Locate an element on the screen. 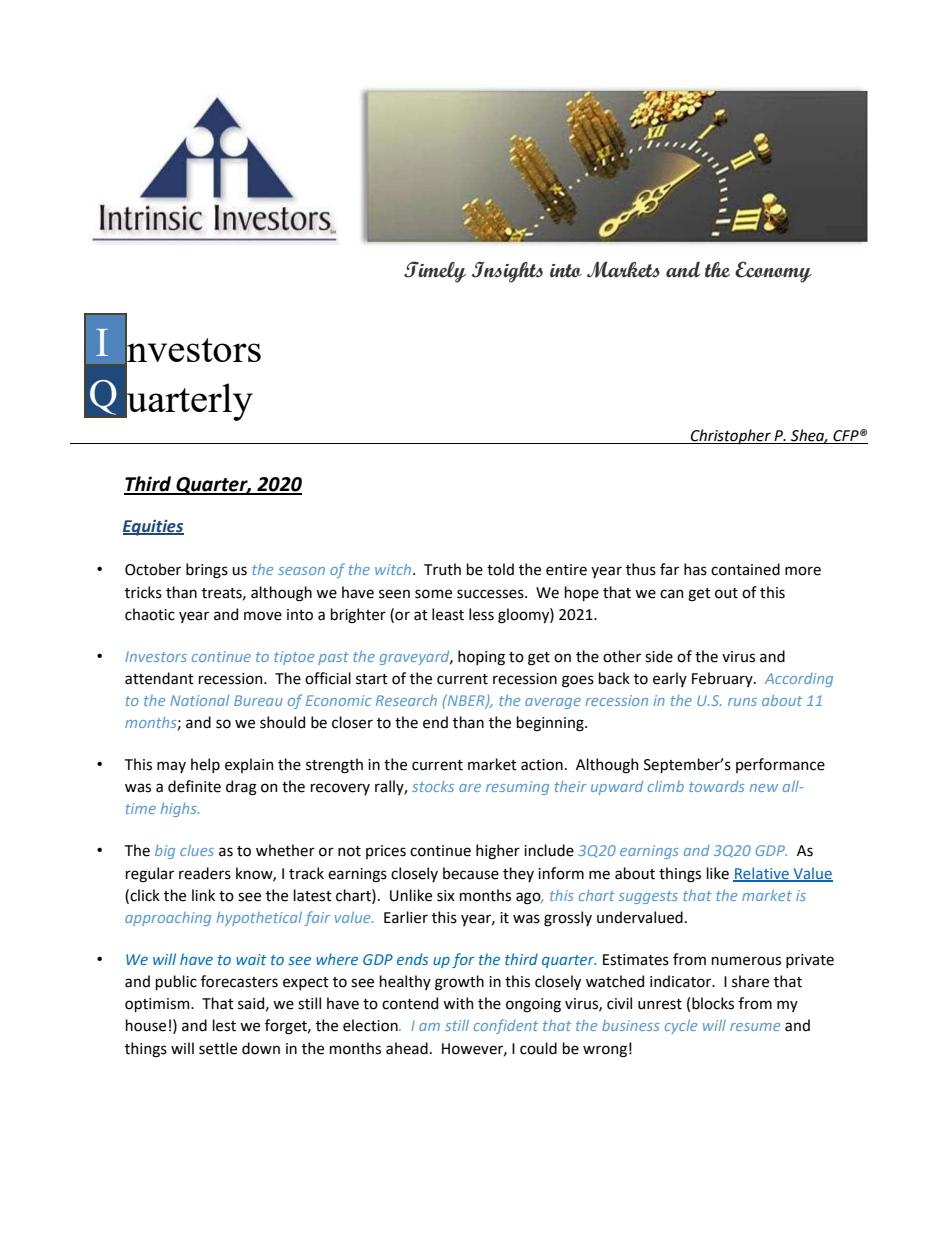  lest is located at coordinates (224, 1025).
